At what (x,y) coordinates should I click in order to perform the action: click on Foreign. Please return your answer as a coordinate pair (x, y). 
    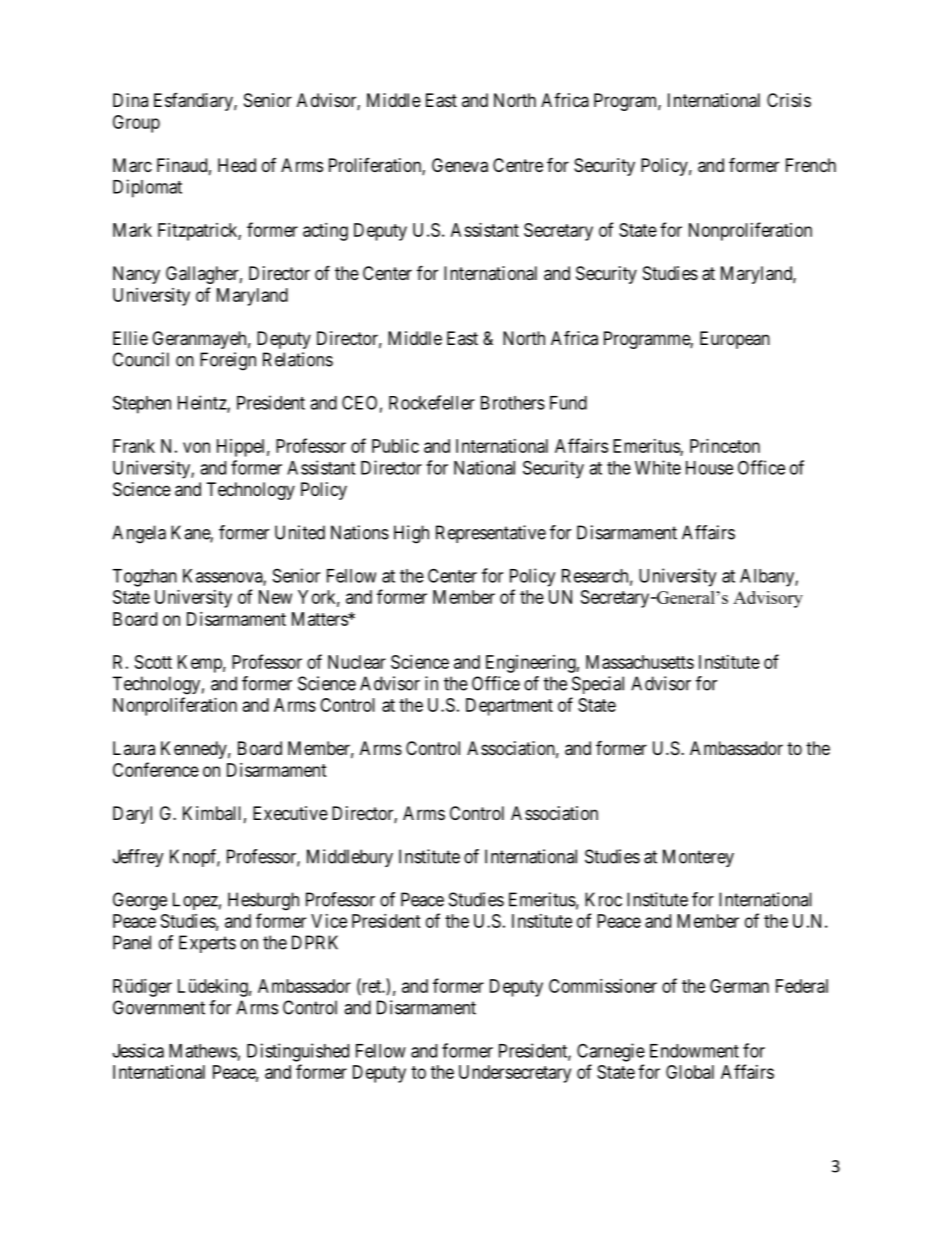
    Looking at the image, I should click on (228, 361).
